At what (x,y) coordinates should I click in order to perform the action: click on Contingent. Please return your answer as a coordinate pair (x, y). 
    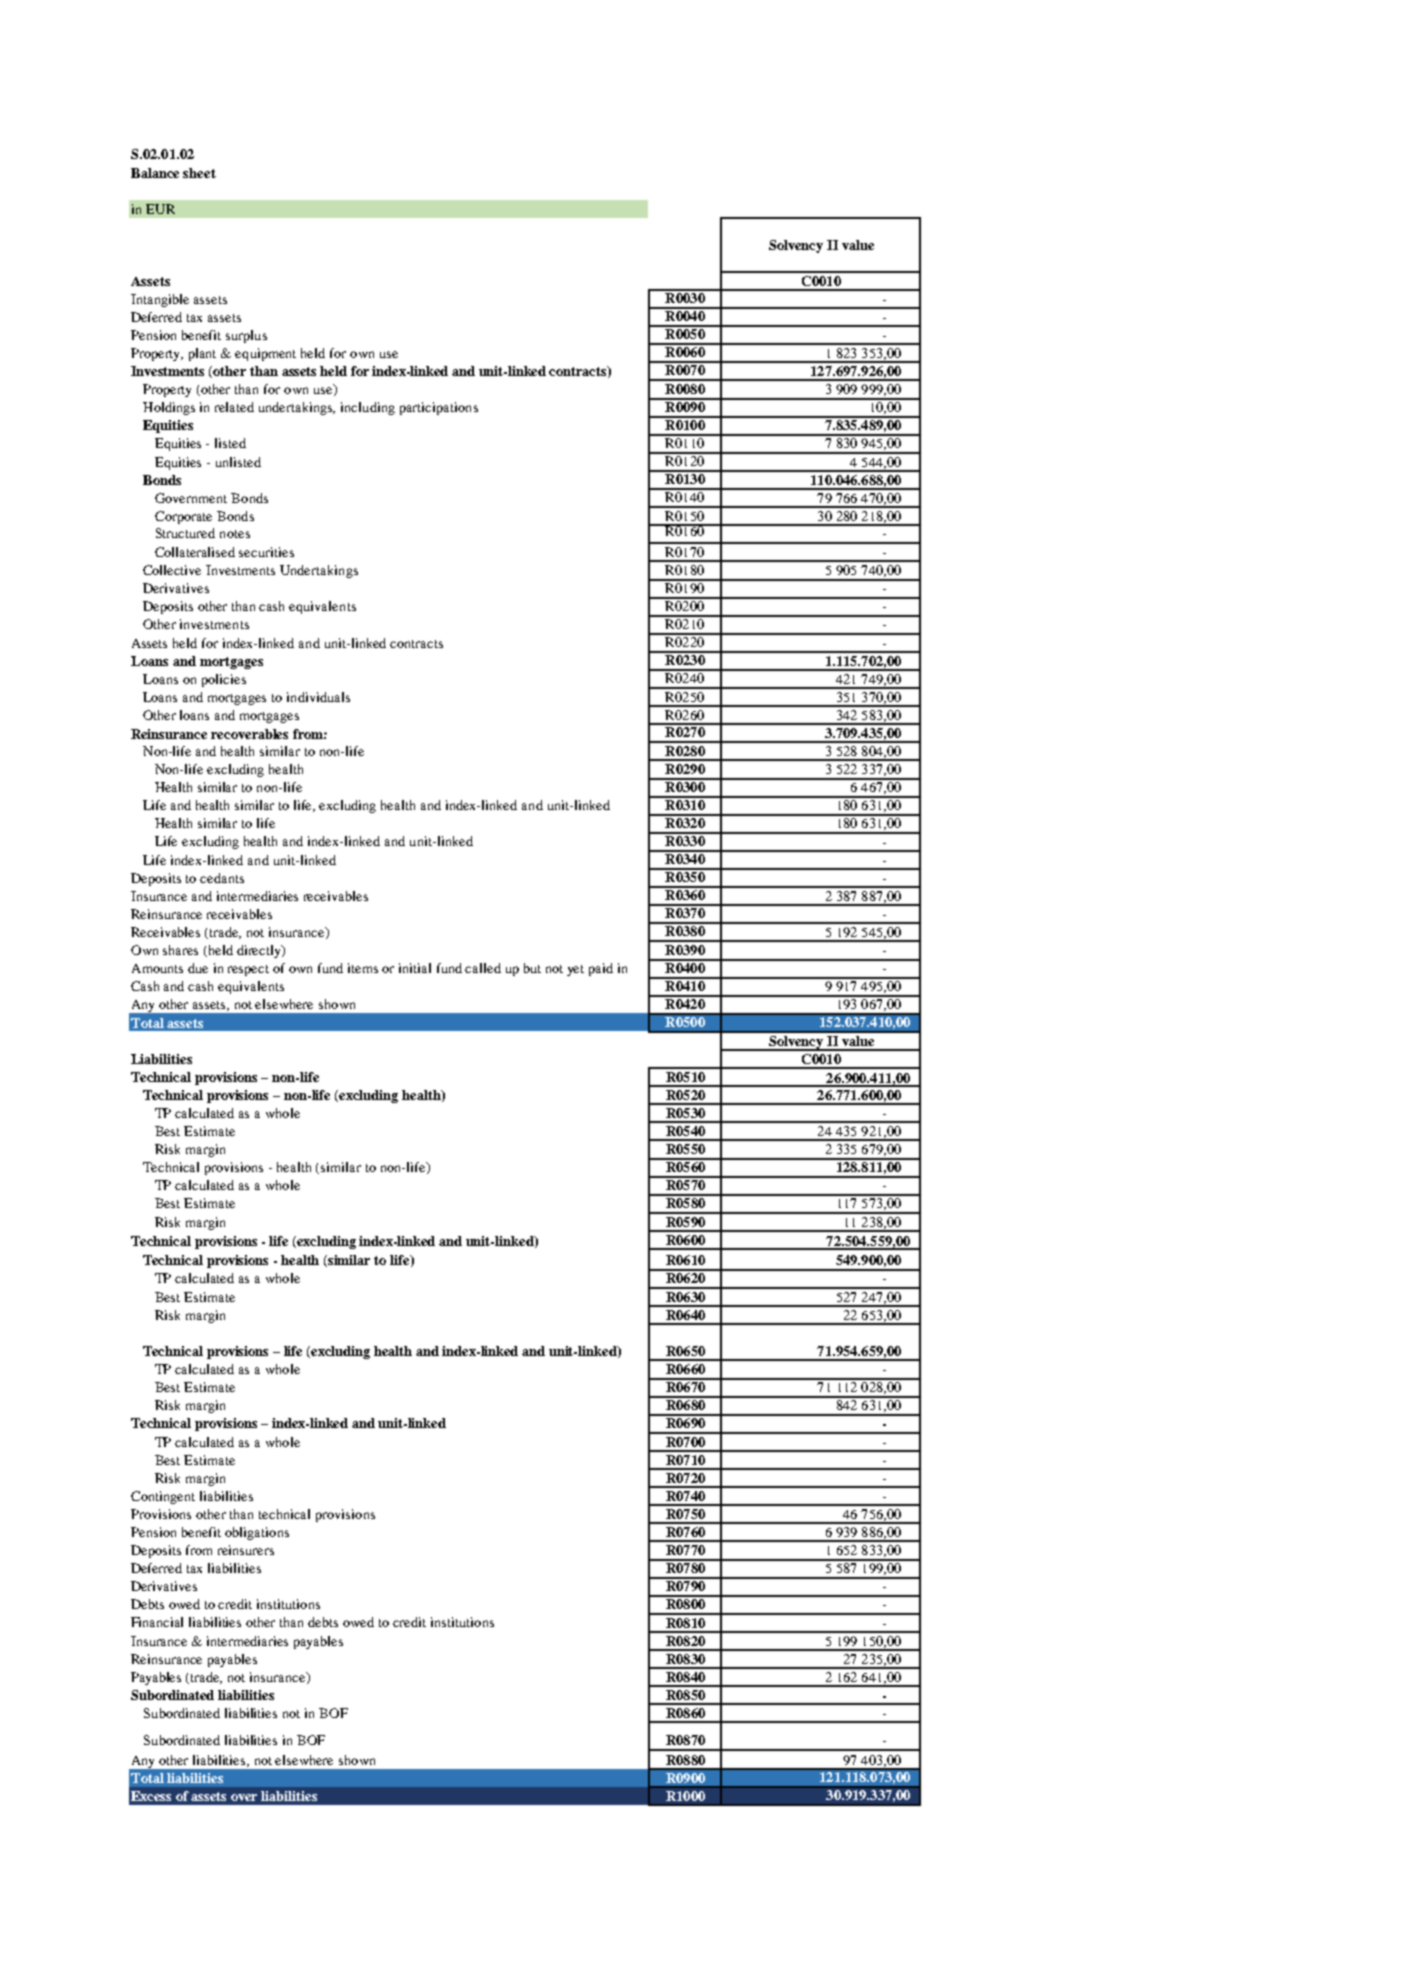
    Looking at the image, I should click on (163, 1497).
